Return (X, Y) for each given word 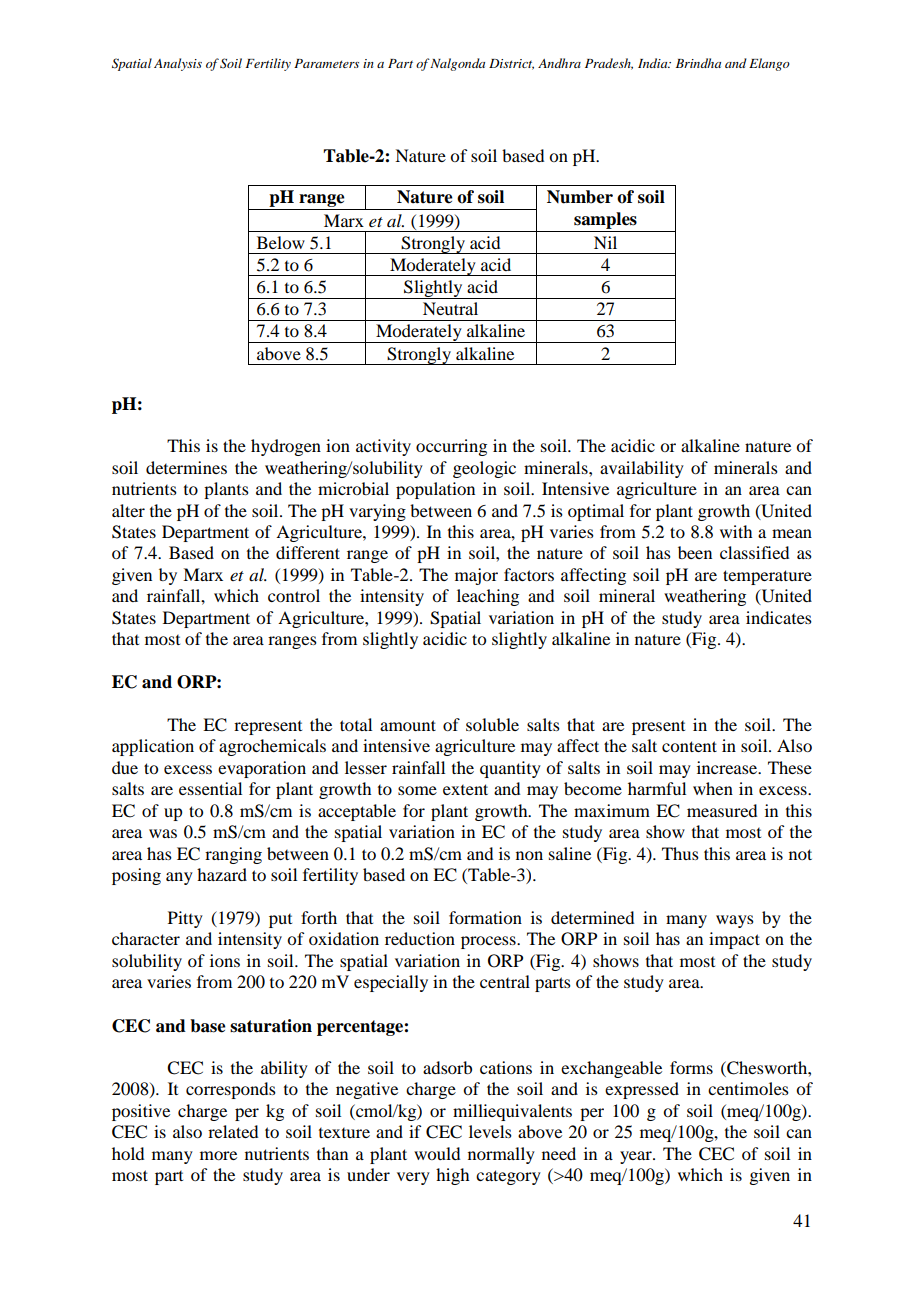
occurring (451, 447)
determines (186, 467)
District (511, 64)
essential (210, 788)
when (713, 788)
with (736, 531)
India (654, 63)
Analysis (178, 64)
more (218, 1155)
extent (465, 789)
